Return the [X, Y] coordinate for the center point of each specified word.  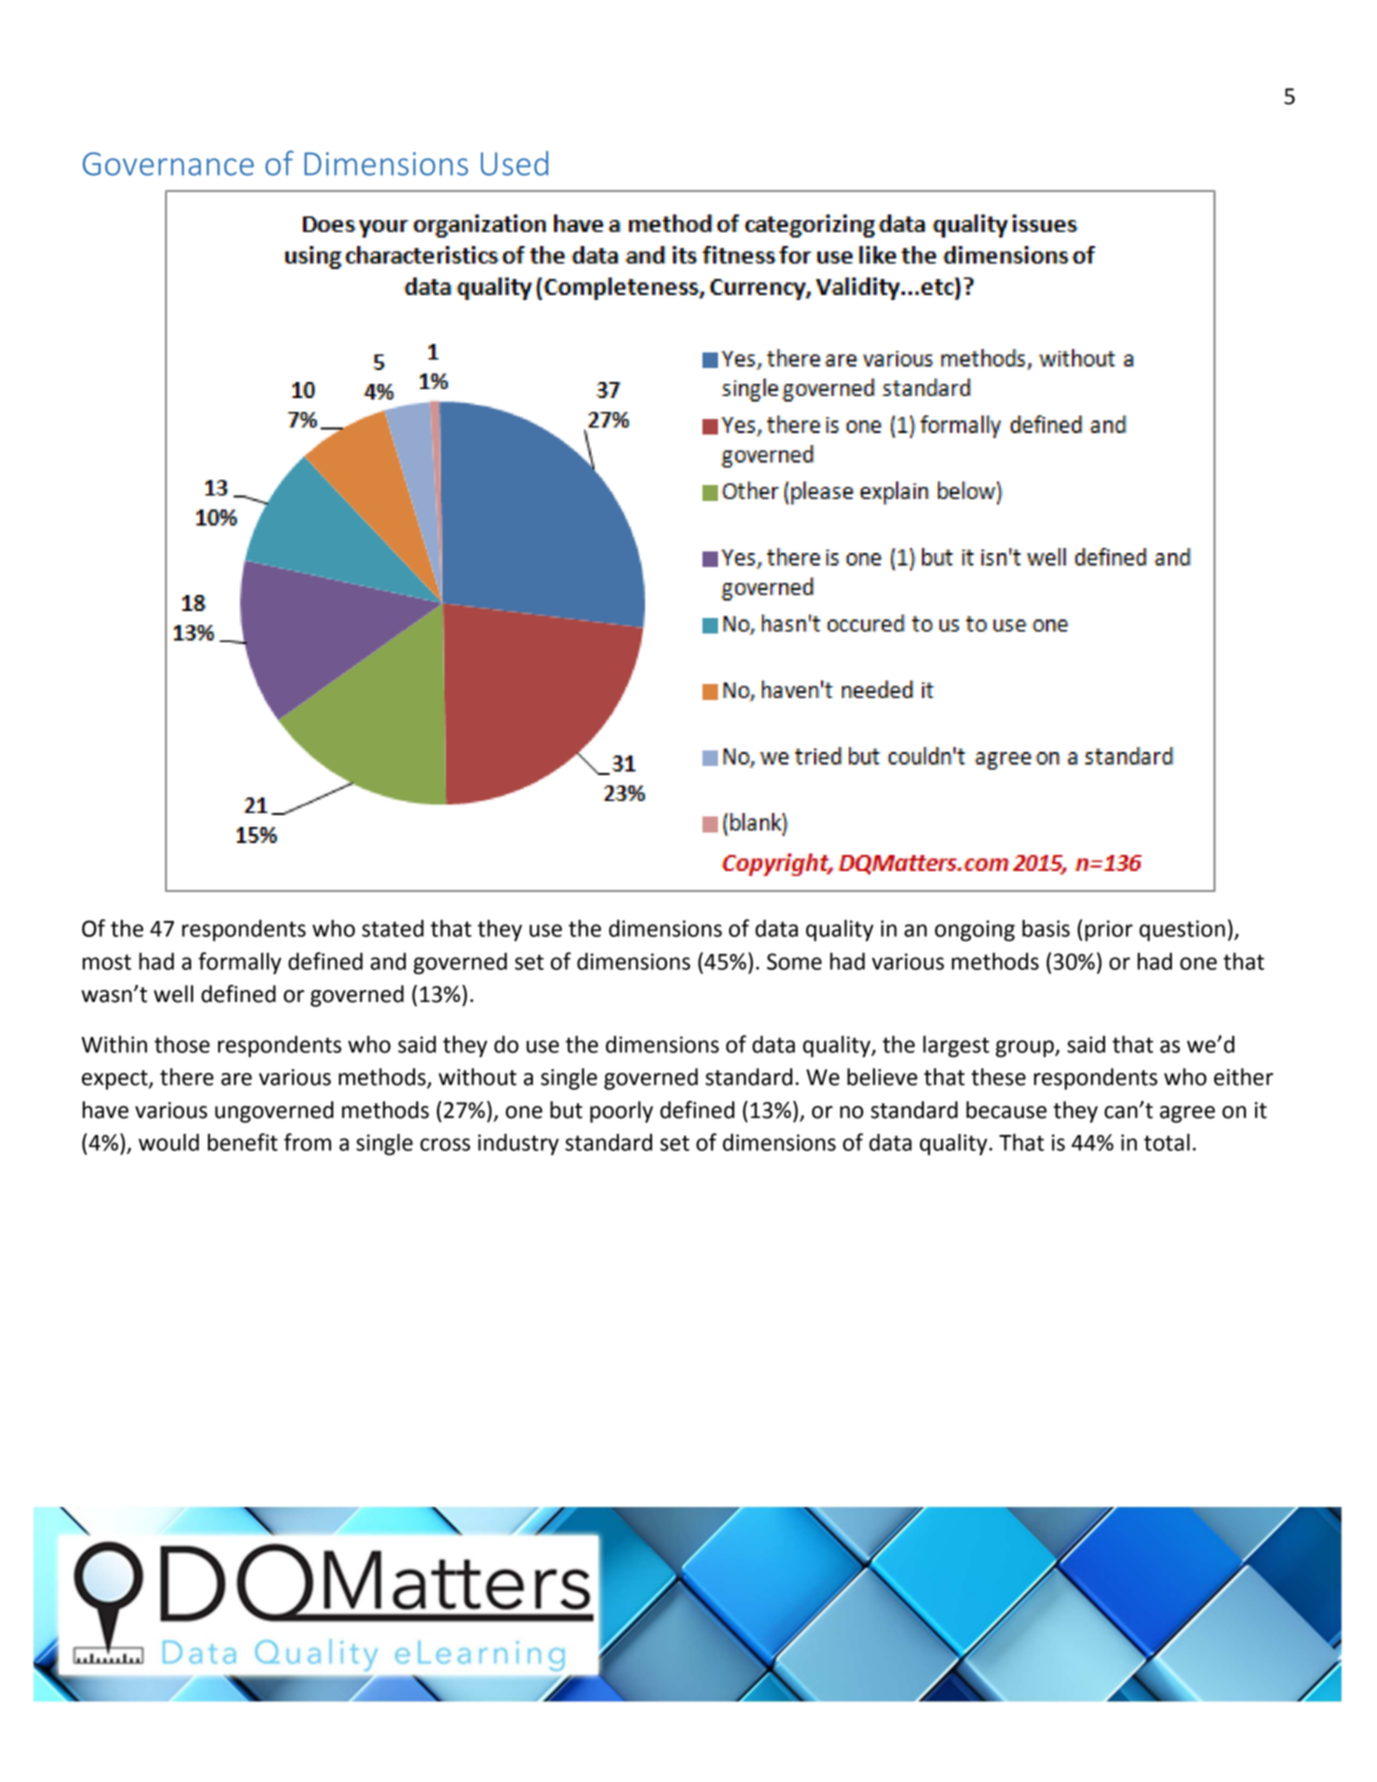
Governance [168, 164]
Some [794, 961]
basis [1046, 928]
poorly [621, 1112]
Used [514, 163]
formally [239, 963]
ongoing [975, 931]
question [1182, 931]
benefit [243, 1142]
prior [1109, 931]
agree [1187, 1114]
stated [393, 928]
